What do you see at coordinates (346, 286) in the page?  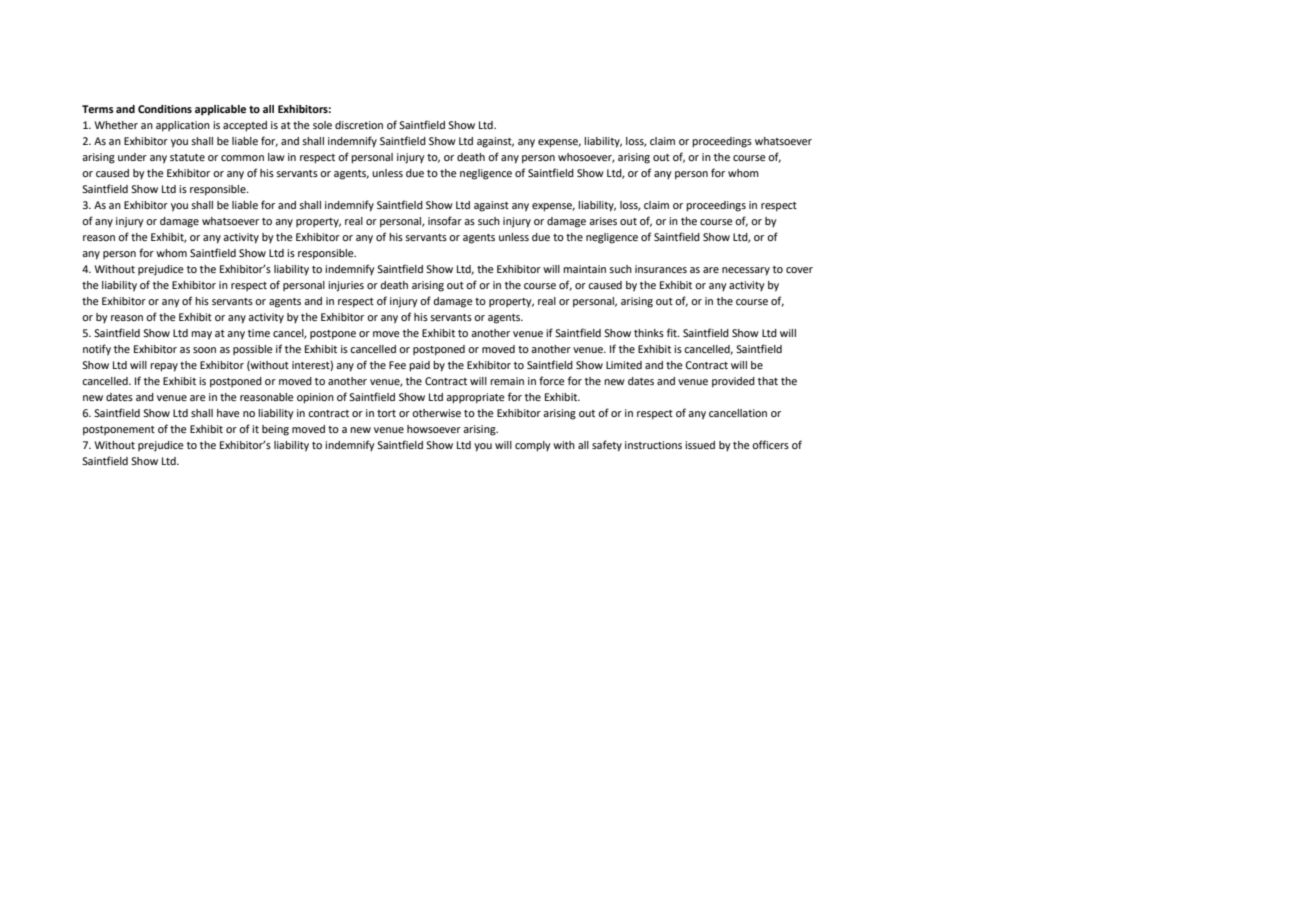 I see `injuries` at bounding box center [346, 286].
